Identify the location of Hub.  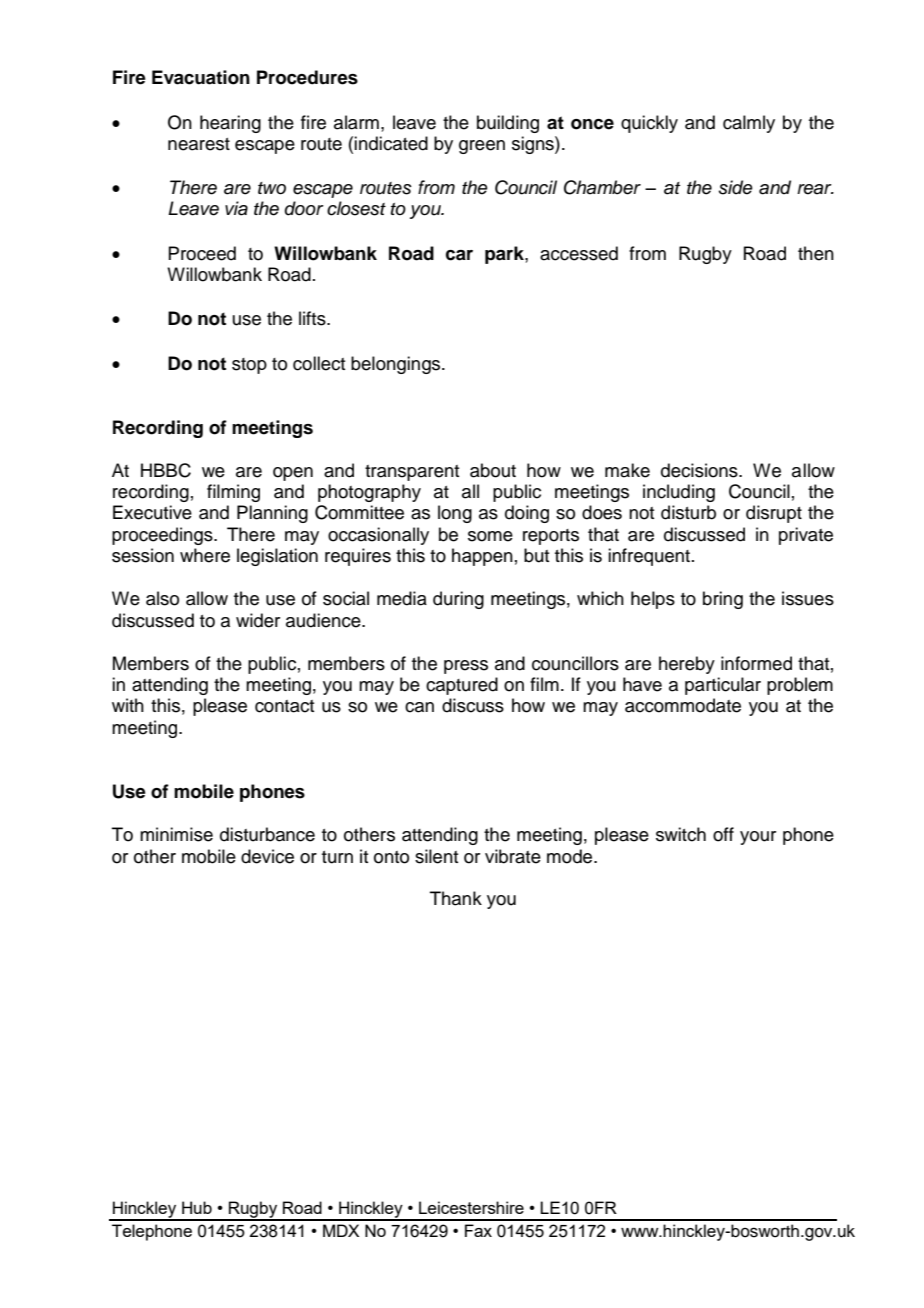
(197, 1207).
